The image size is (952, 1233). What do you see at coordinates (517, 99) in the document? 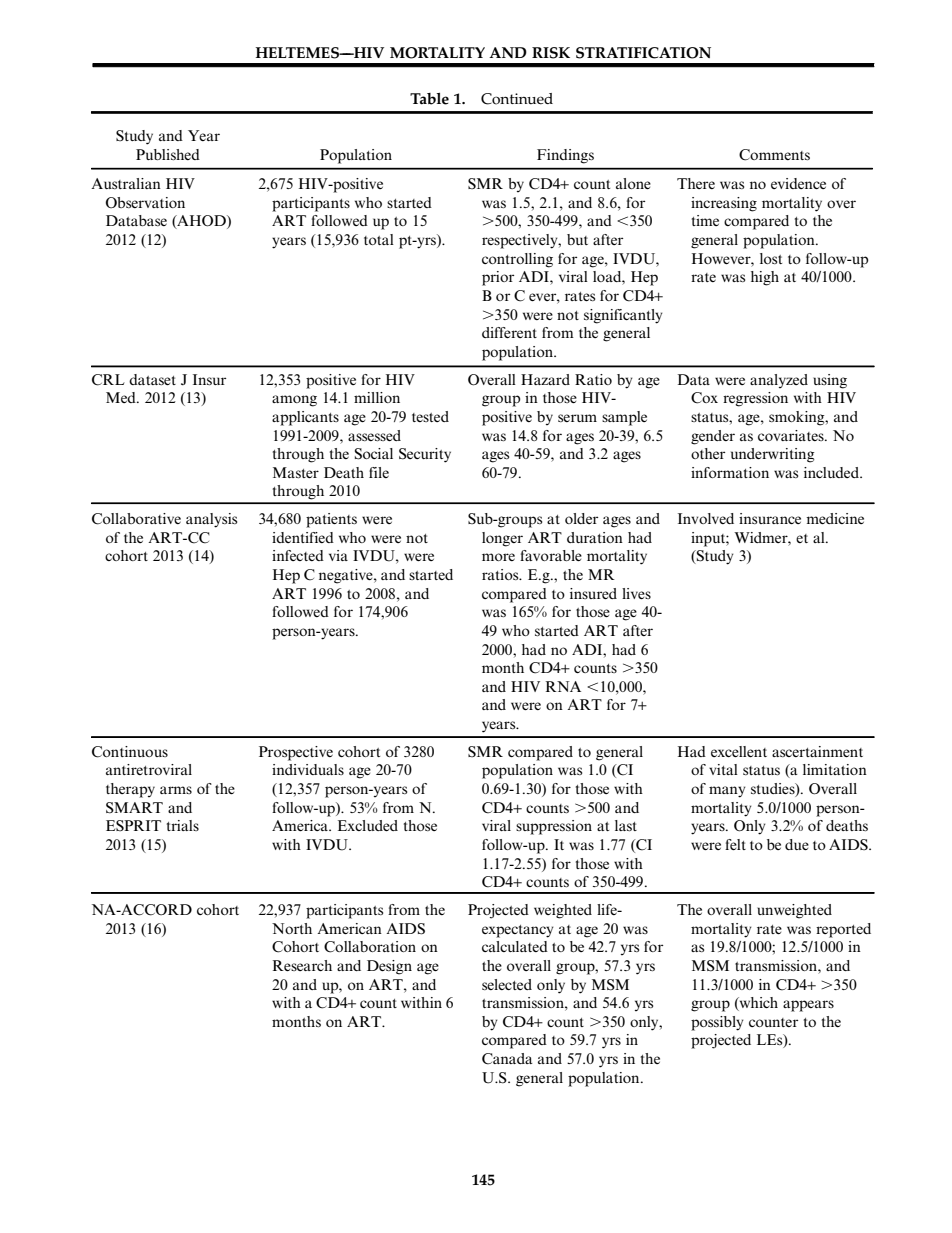
I see `Continued` at bounding box center [517, 99].
